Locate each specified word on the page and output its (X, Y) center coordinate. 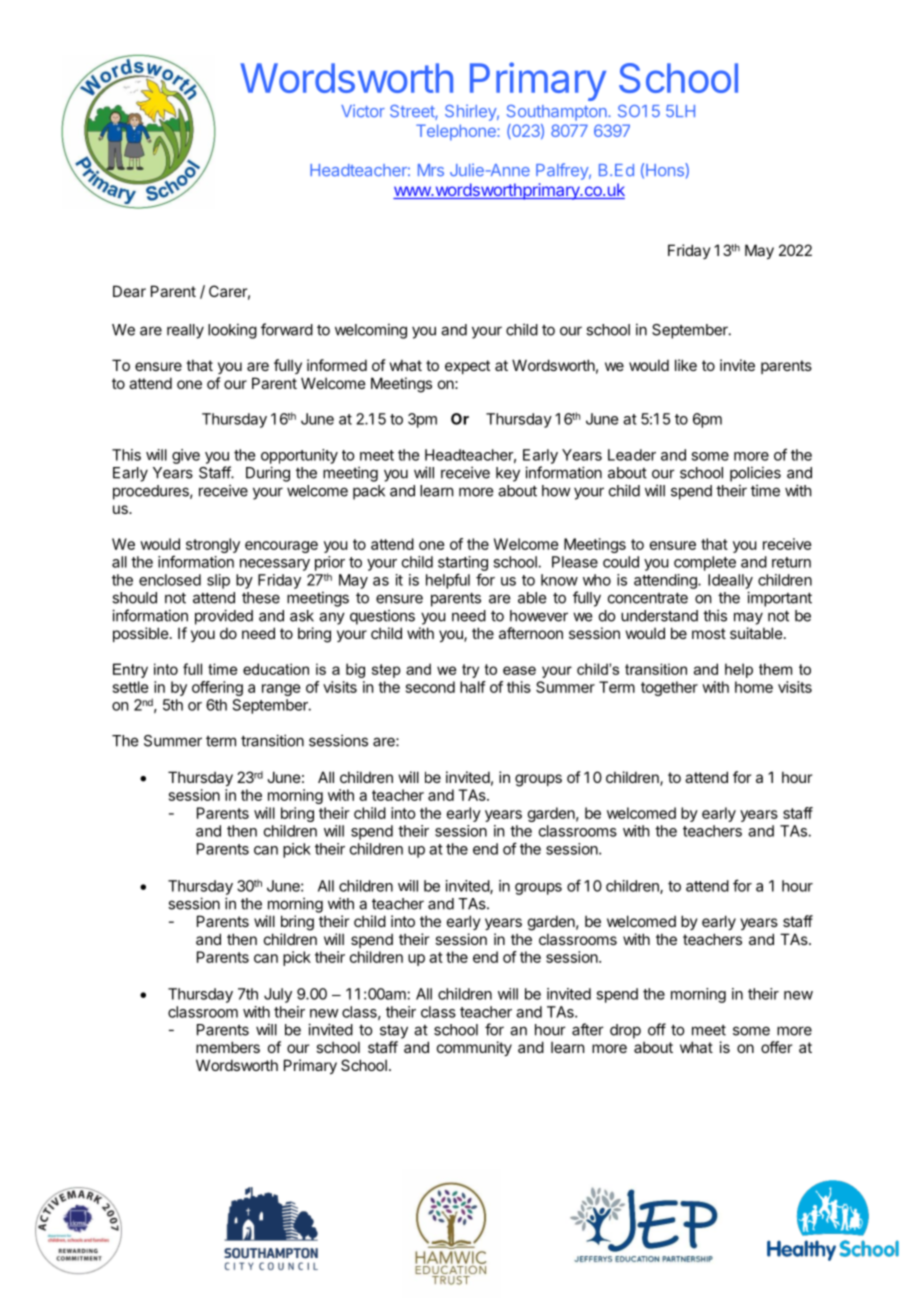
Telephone (457, 132)
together (669, 688)
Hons (666, 170)
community (474, 1048)
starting (463, 563)
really (185, 331)
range (281, 690)
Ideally (730, 581)
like (686, 365)
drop (625, 1031)
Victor (363, 110)
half (473, 687)
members (228, 1047)
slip (218, 581)
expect (467, 367)
